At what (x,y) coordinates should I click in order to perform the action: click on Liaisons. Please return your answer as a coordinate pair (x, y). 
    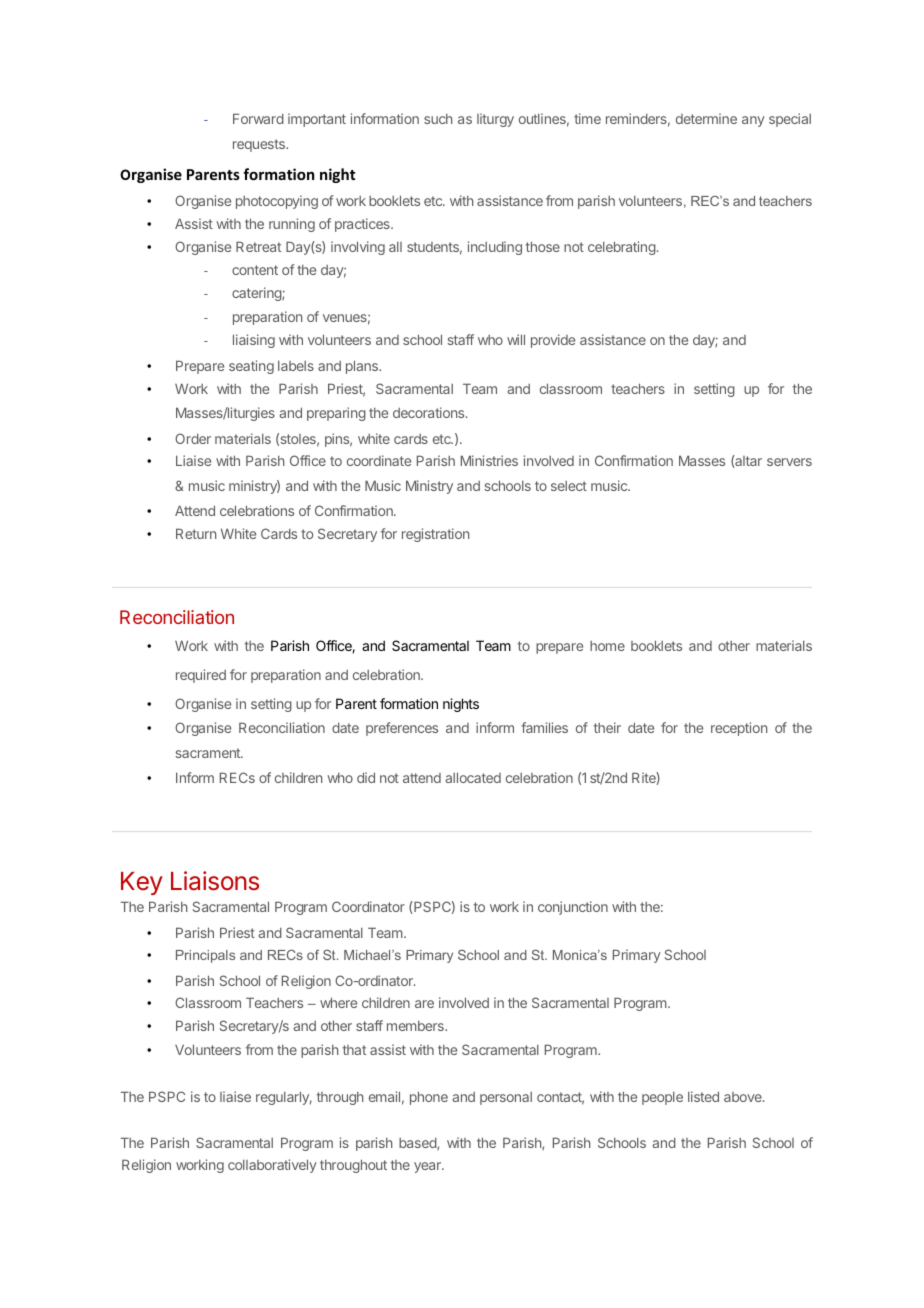
    Looking at the image, I should click on (215, 881).
